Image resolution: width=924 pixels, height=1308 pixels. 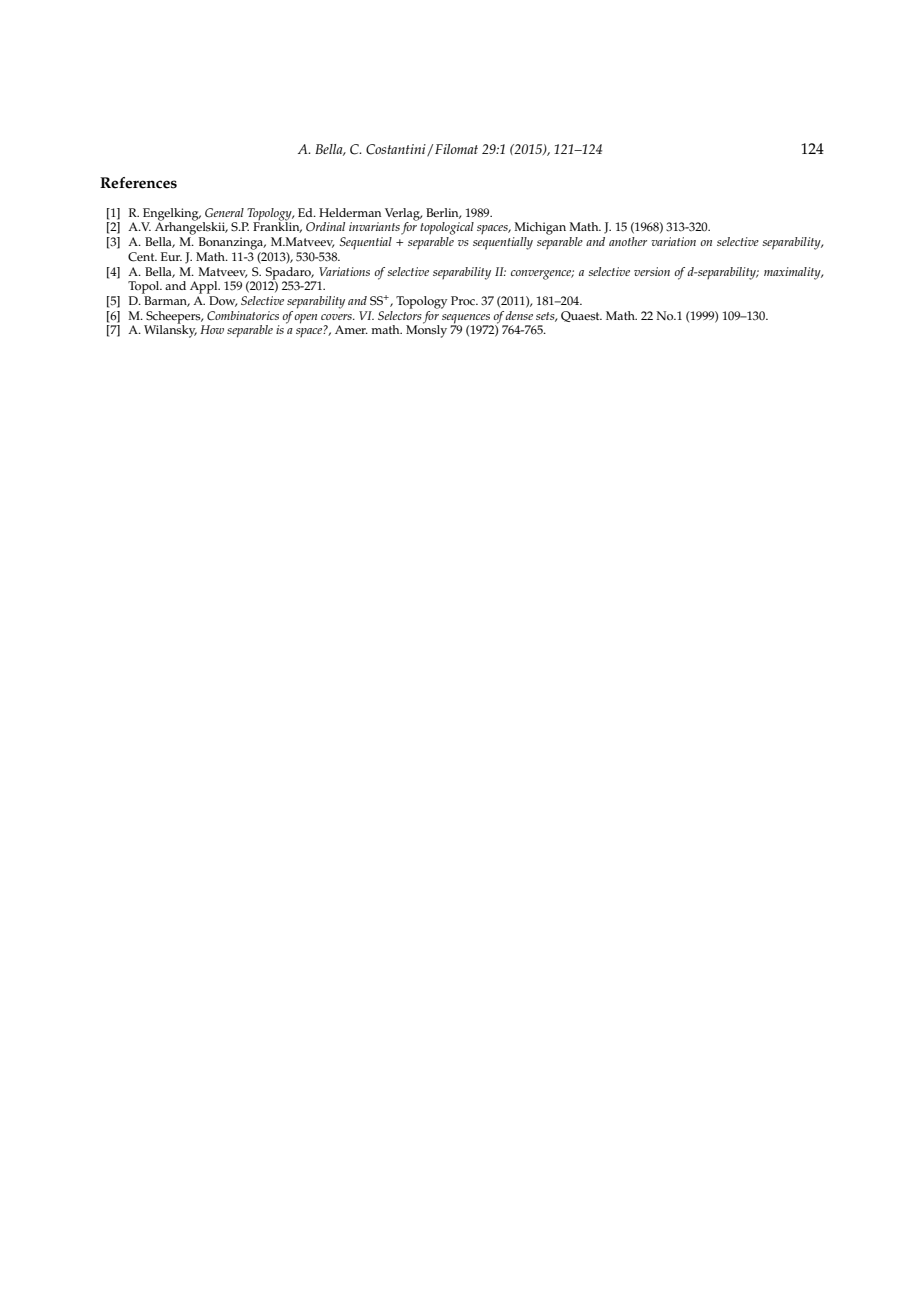 What do you see at coordinates (205, 287) in the document?
I see `Appl` at bounding box center [205, 287].
